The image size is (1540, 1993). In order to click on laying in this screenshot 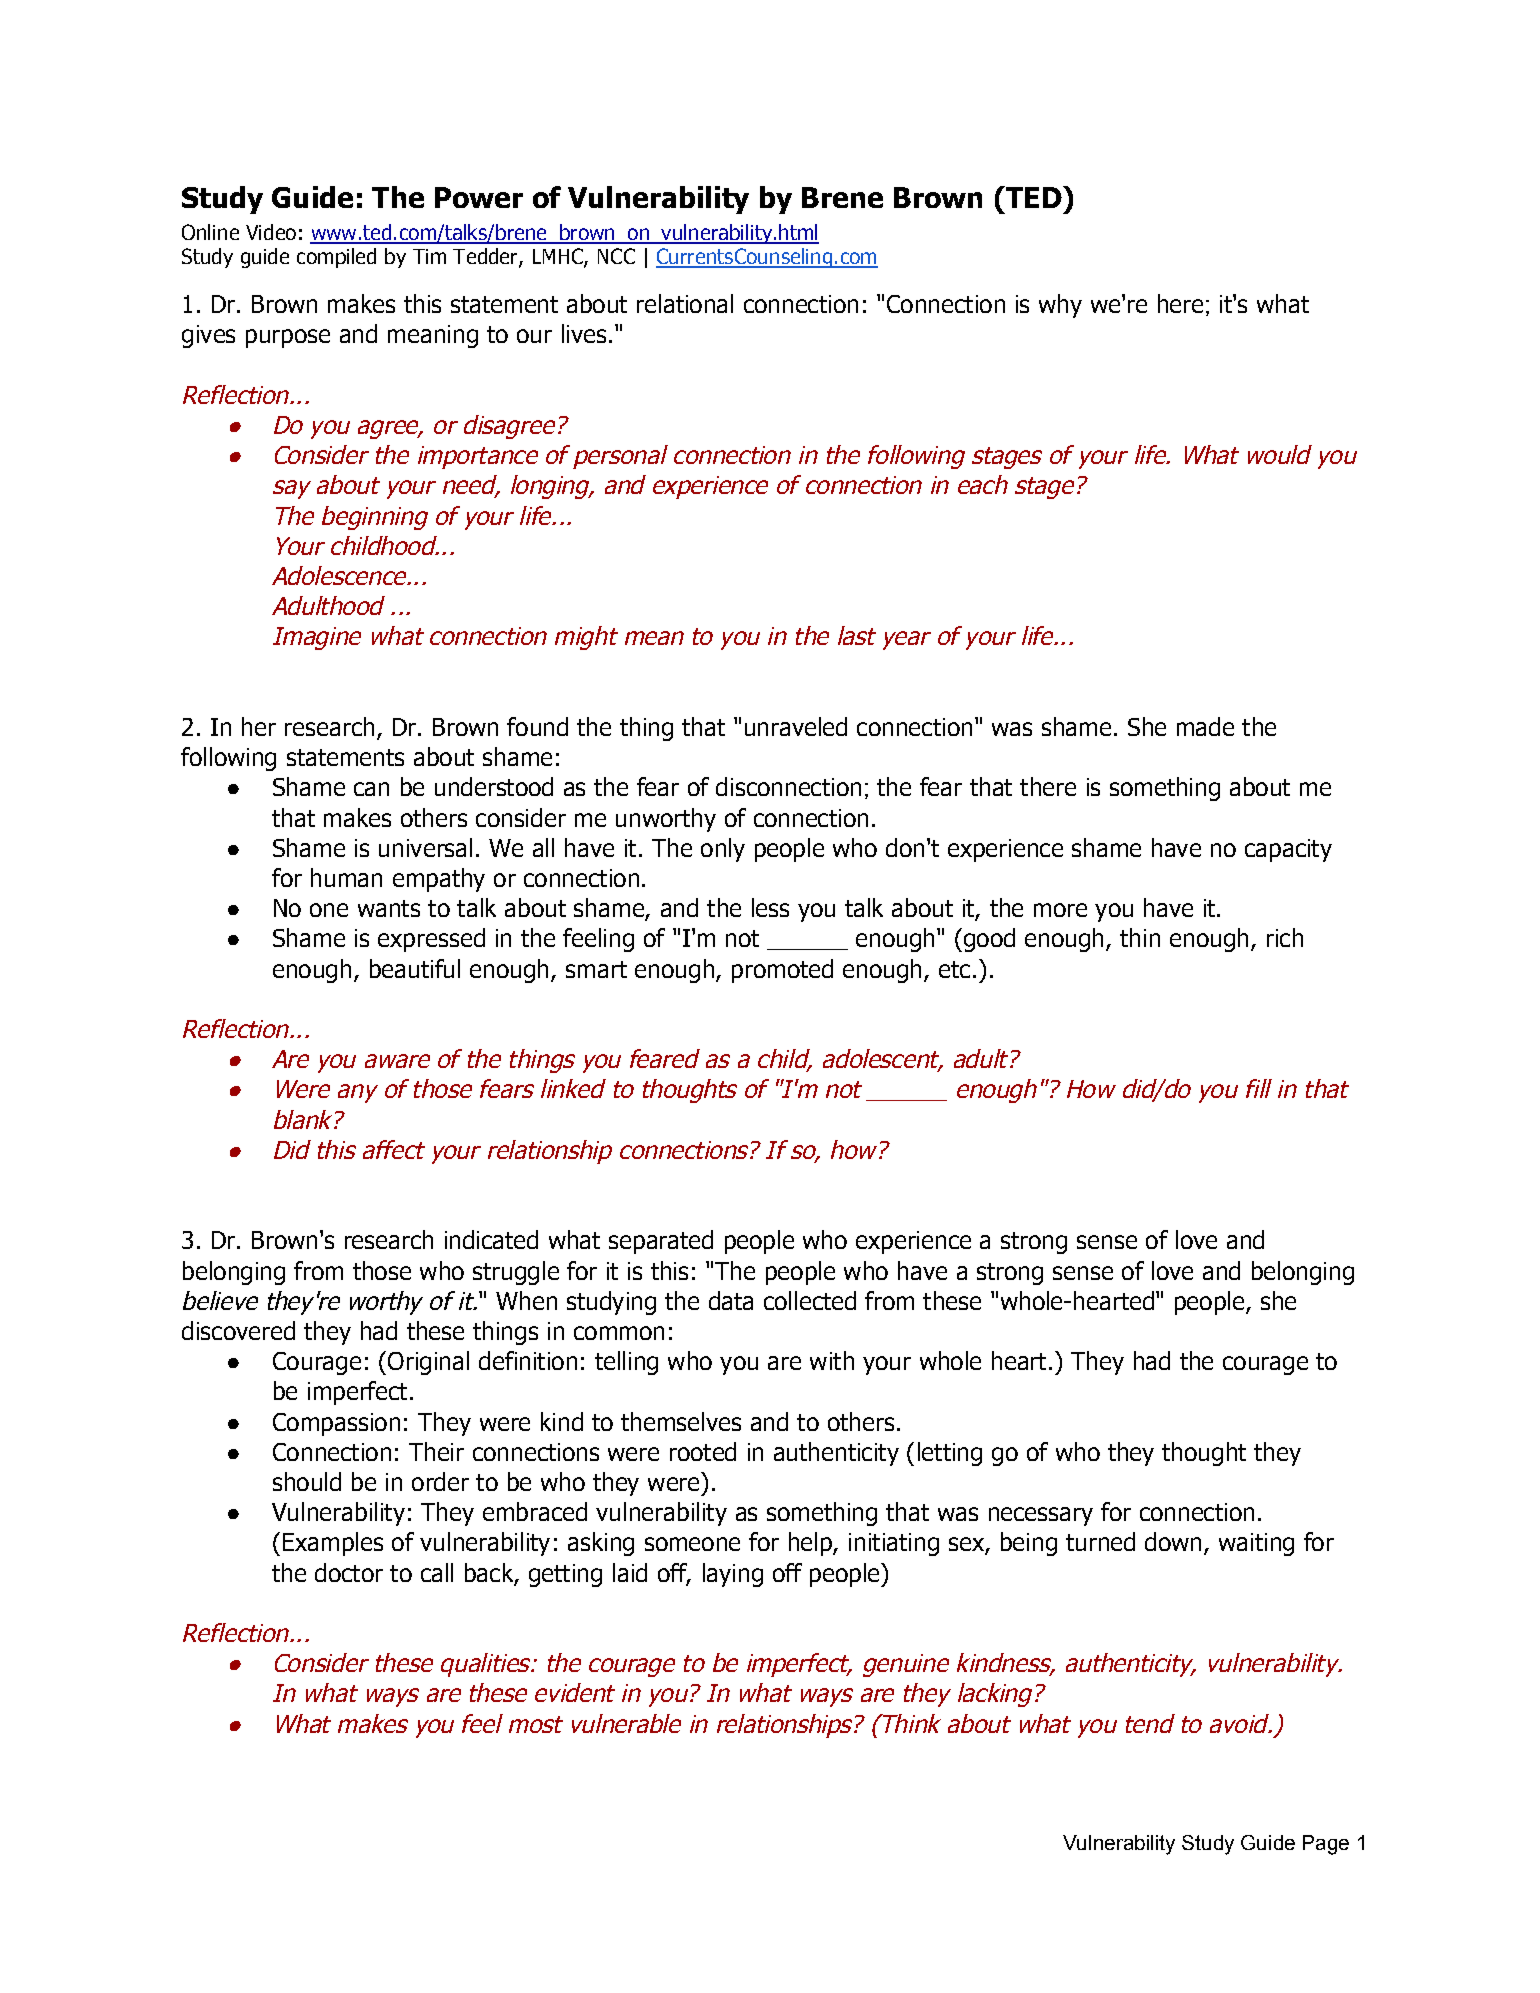, I will do `click(733, 1575)`.
